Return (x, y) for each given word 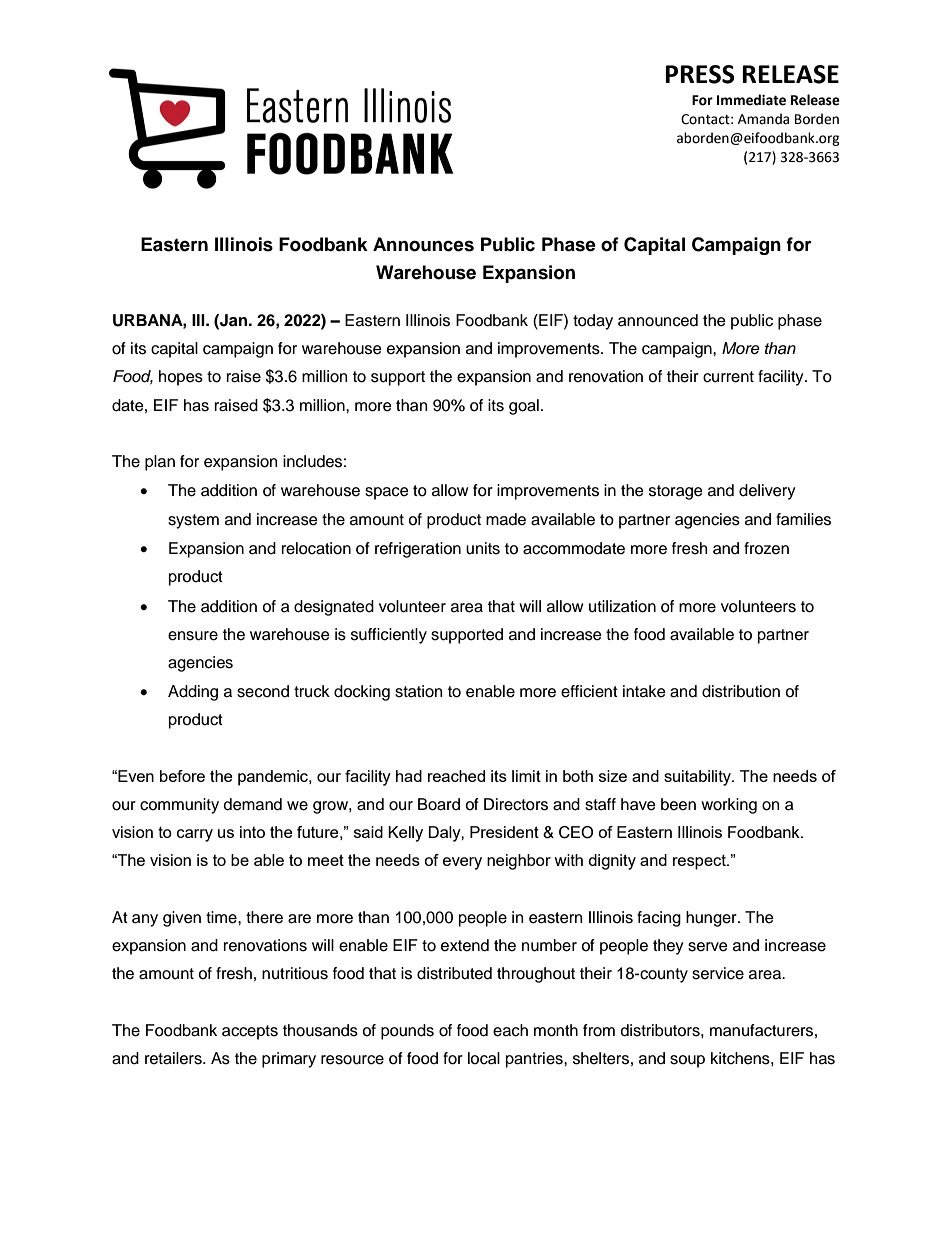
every (462, 863)
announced (658, 320)
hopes (181, 378)
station (418, 691)
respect (700, 862)
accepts (250, 1032)
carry (195, 835)
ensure (193, 636)
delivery (767, 492)
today (593, 322)
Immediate (751, 100)
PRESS (699, 74)
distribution (741, 691)
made (506, 519)
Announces (423, 244)
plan (160, 463)
